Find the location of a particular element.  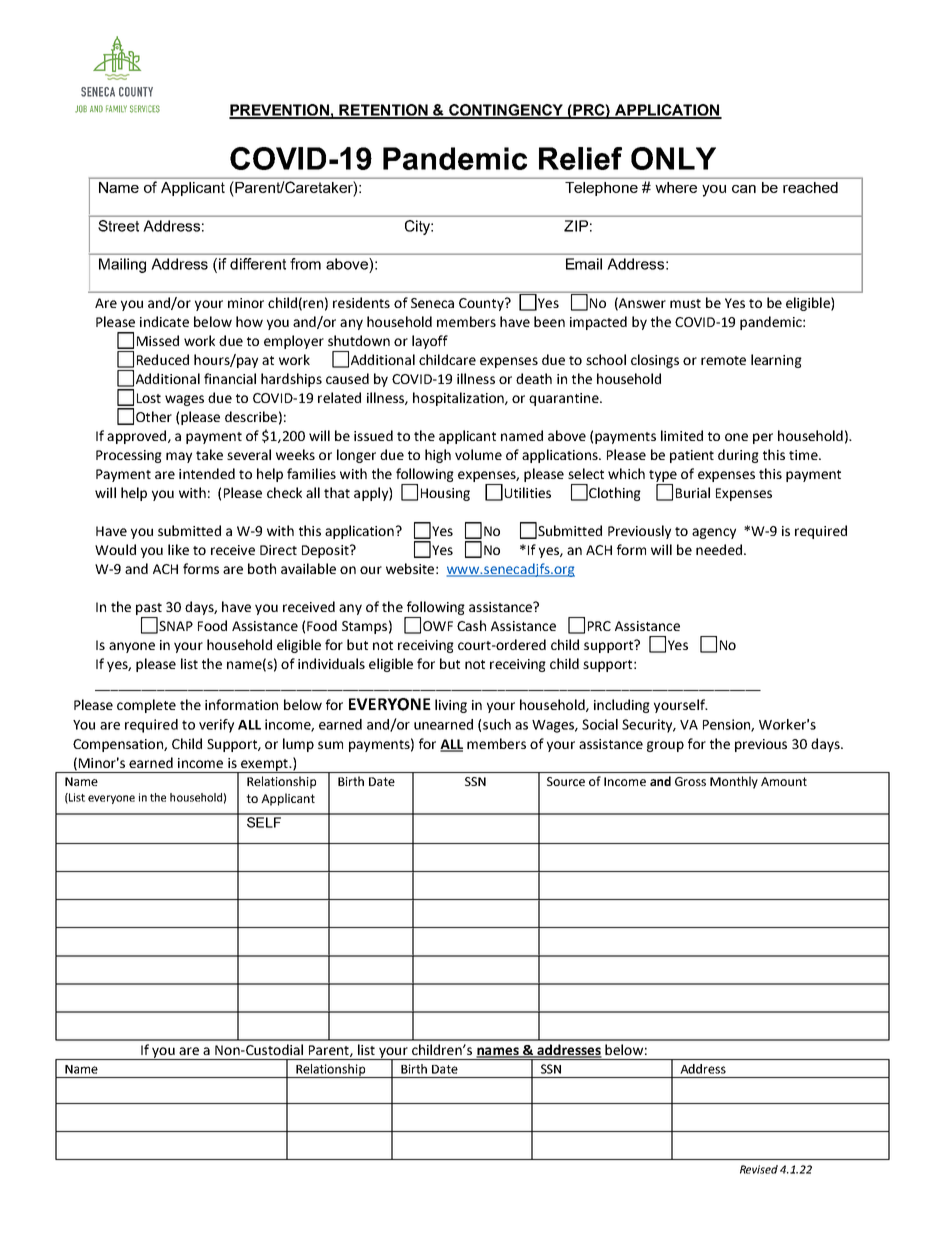

ONLY is located at coordinates (673, 158).
